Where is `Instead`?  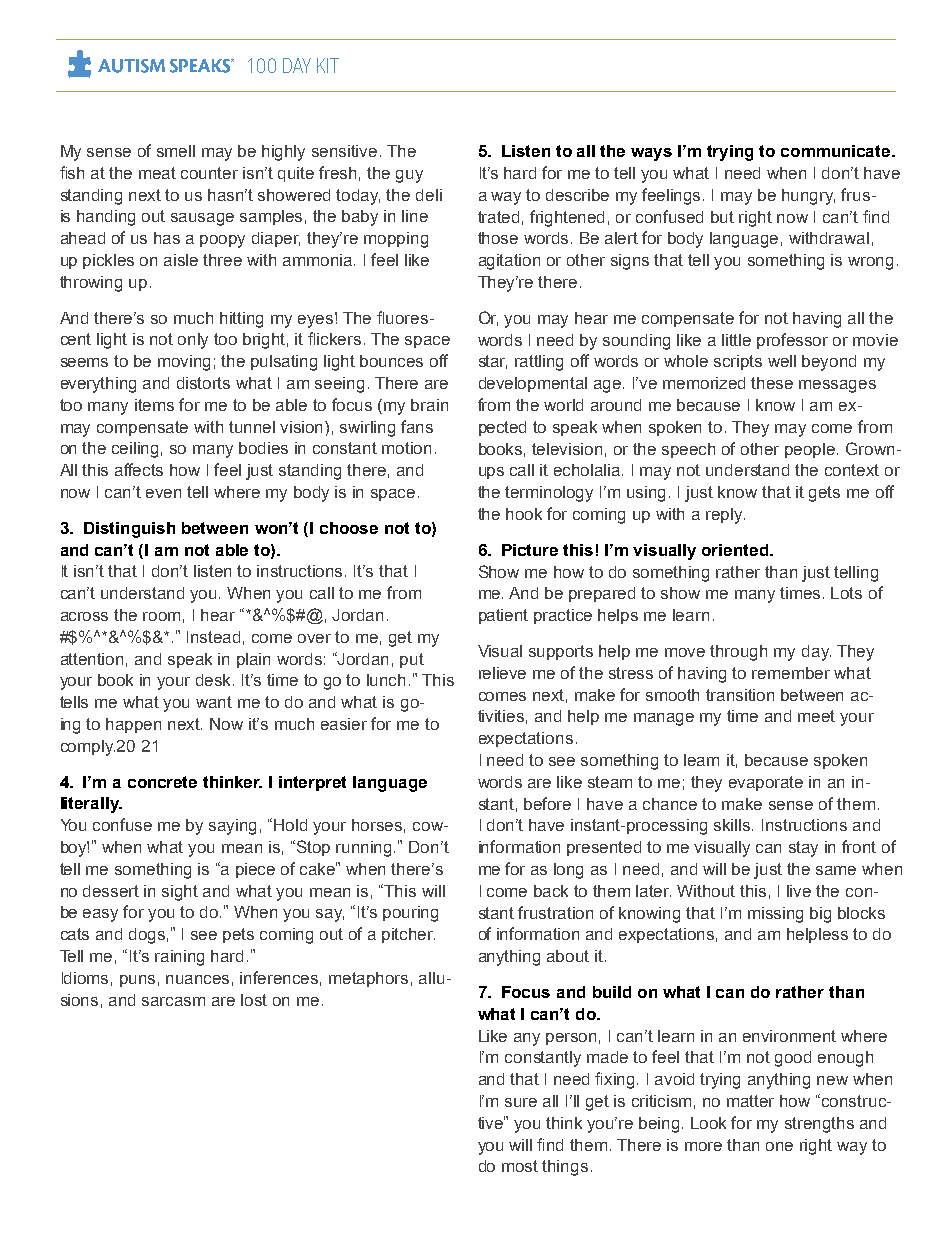 Instead is located at coordinates (213, 637).
